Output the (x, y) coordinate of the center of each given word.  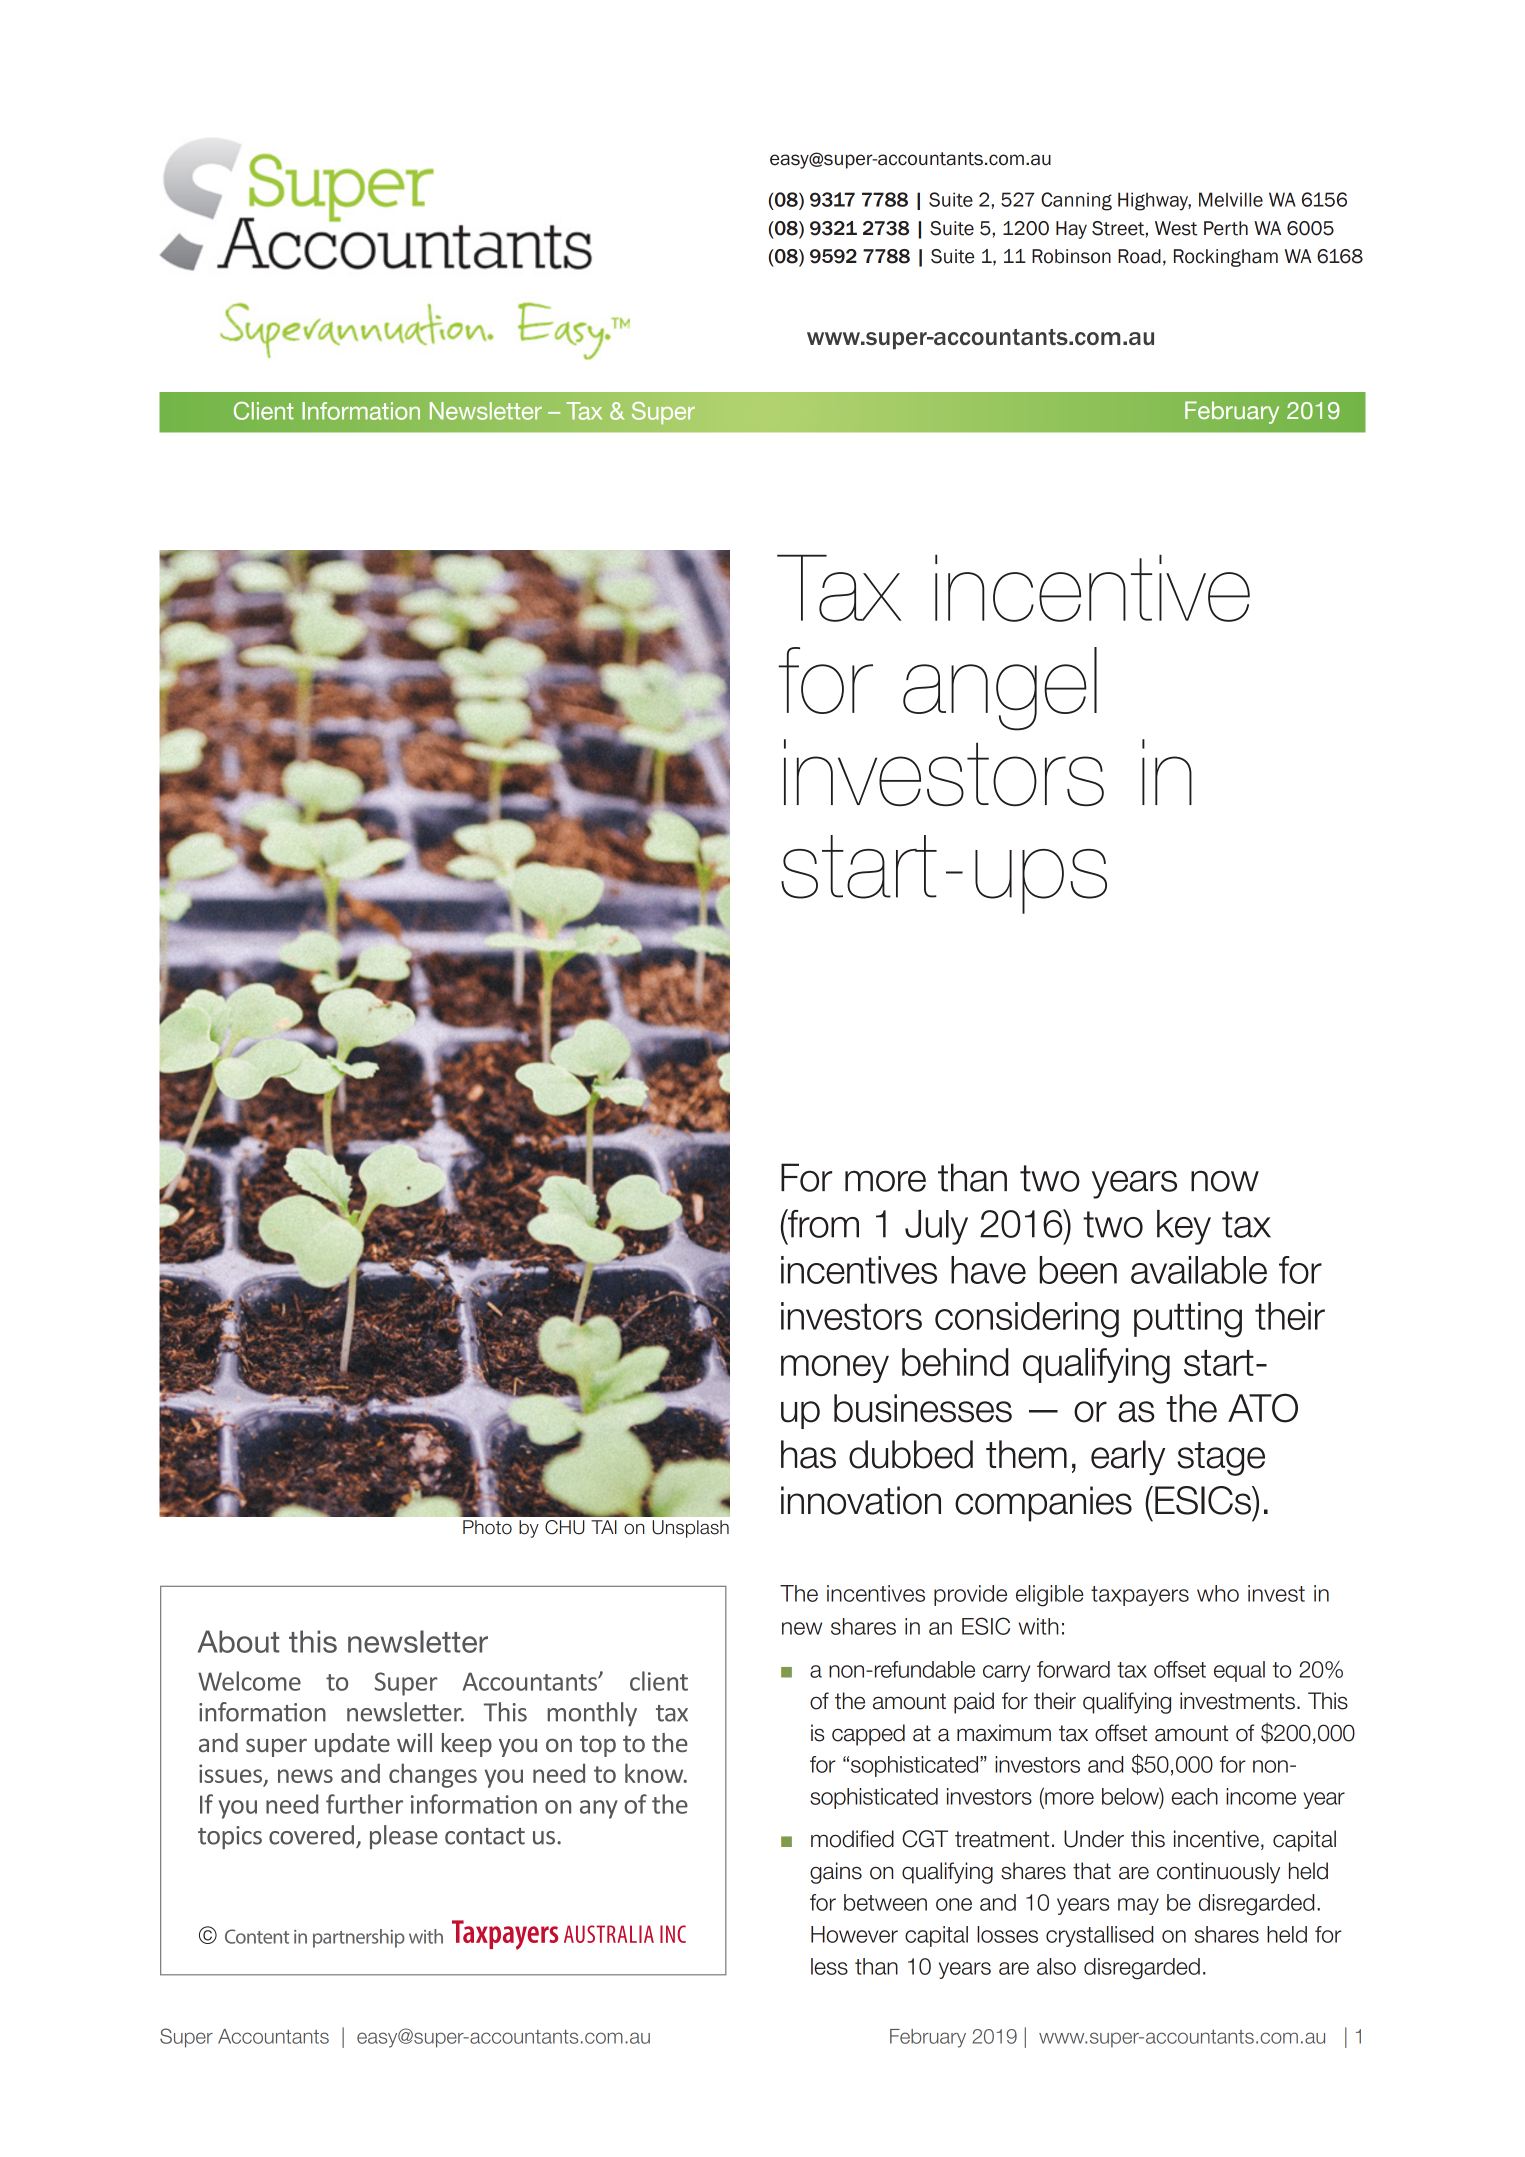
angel (1000, 689)
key (1184, 1227)
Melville (1231, 199)
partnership (359, 1938)
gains (836, 1873)
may (1138, 1906)
